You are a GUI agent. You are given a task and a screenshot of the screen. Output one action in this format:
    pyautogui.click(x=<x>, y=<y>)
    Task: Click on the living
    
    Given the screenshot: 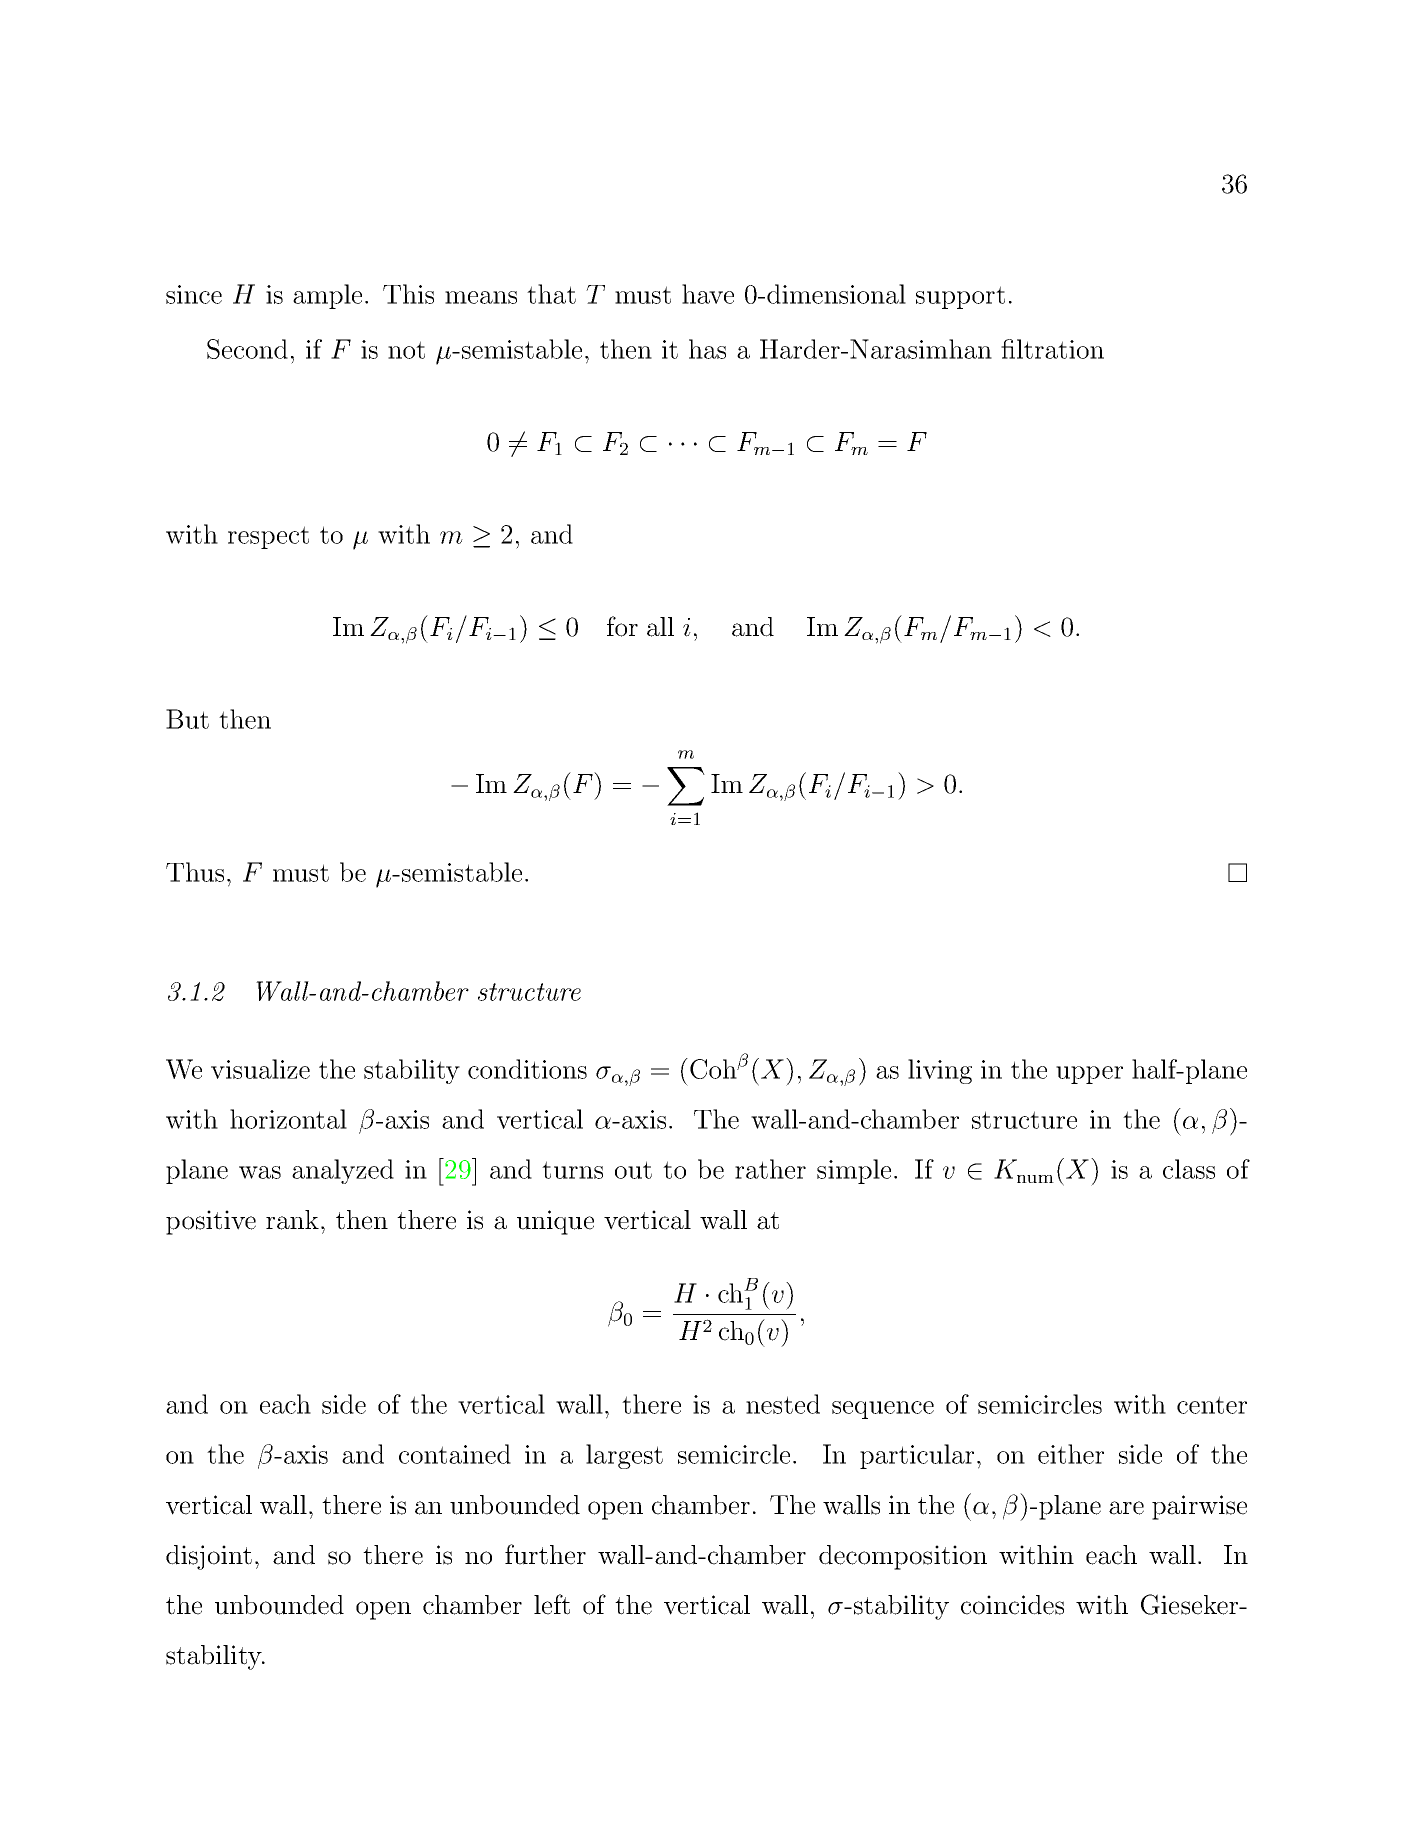 What is the action you would take?
    pyautogui.click(x=940, y=1071)
